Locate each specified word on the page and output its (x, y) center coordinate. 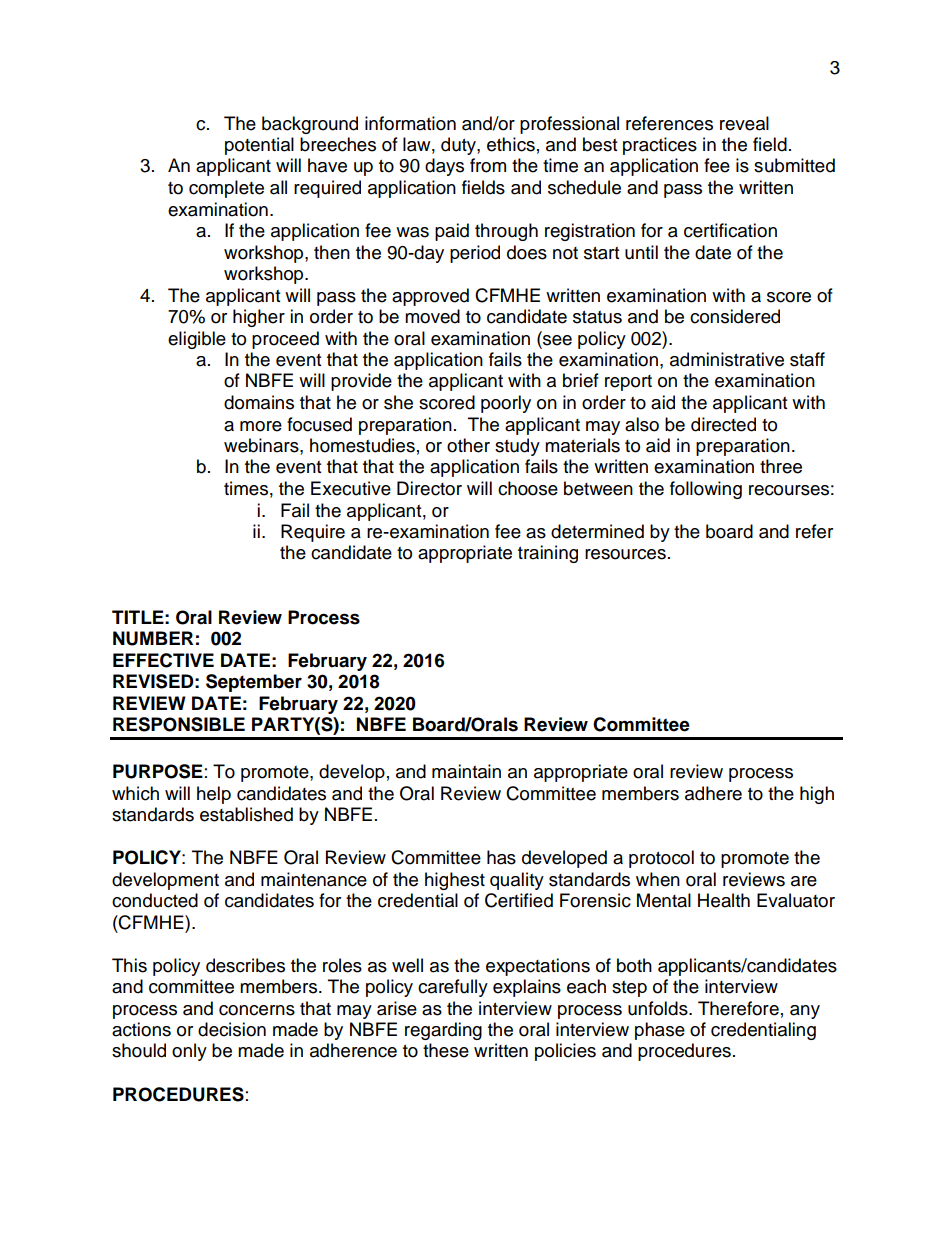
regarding (443, 1031)
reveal (744, 123)
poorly (506, 404)
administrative (727, 359)
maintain (466, 771)
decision (232, 1029)
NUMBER (153, 638)
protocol (661, 859)
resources (625, 554)
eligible (197, 340)
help (214, 795)
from (488, 165)
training (548, 554)
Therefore (738, 1008)
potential (259, 146)
